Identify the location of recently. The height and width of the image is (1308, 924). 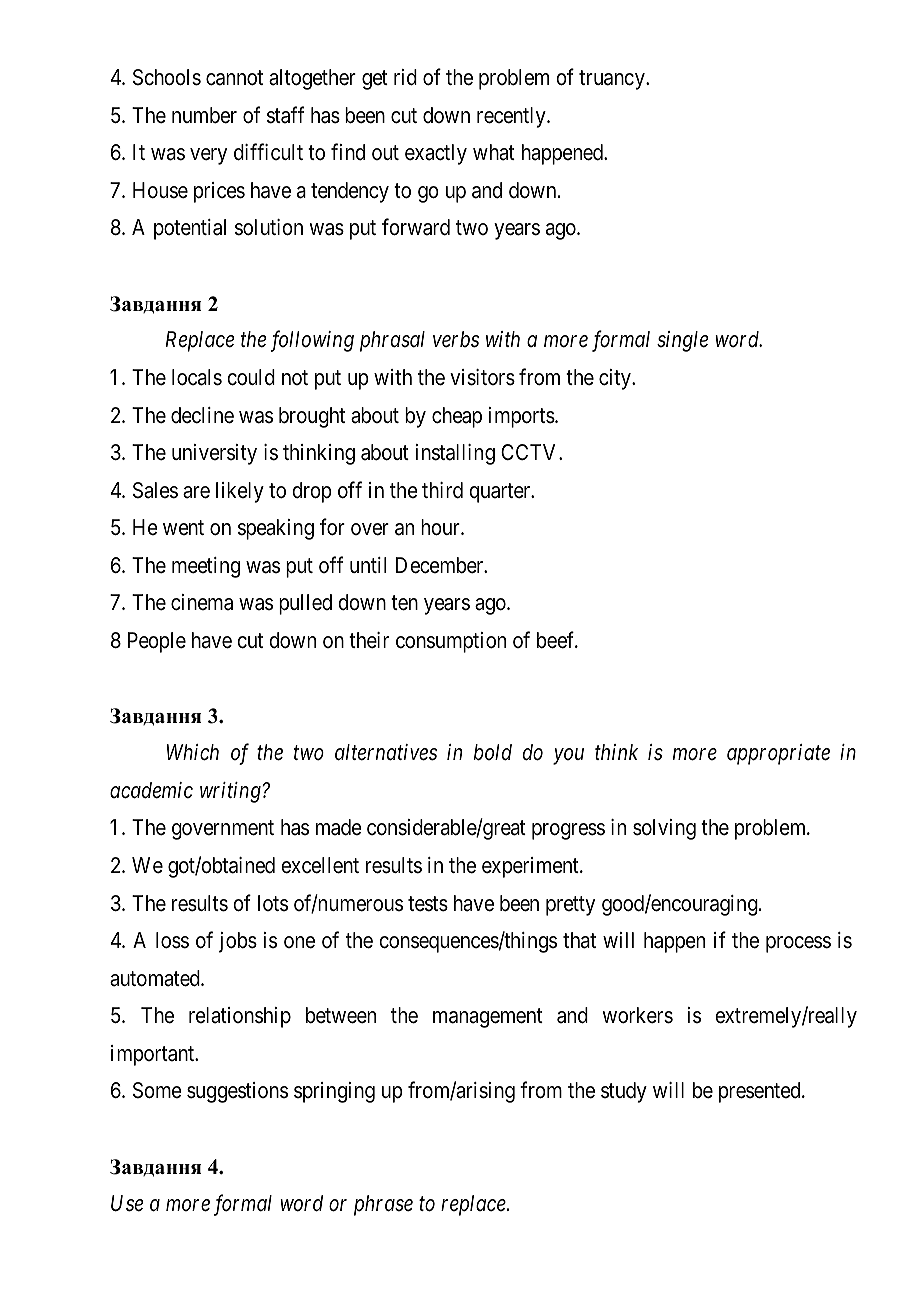
(512, 117).
